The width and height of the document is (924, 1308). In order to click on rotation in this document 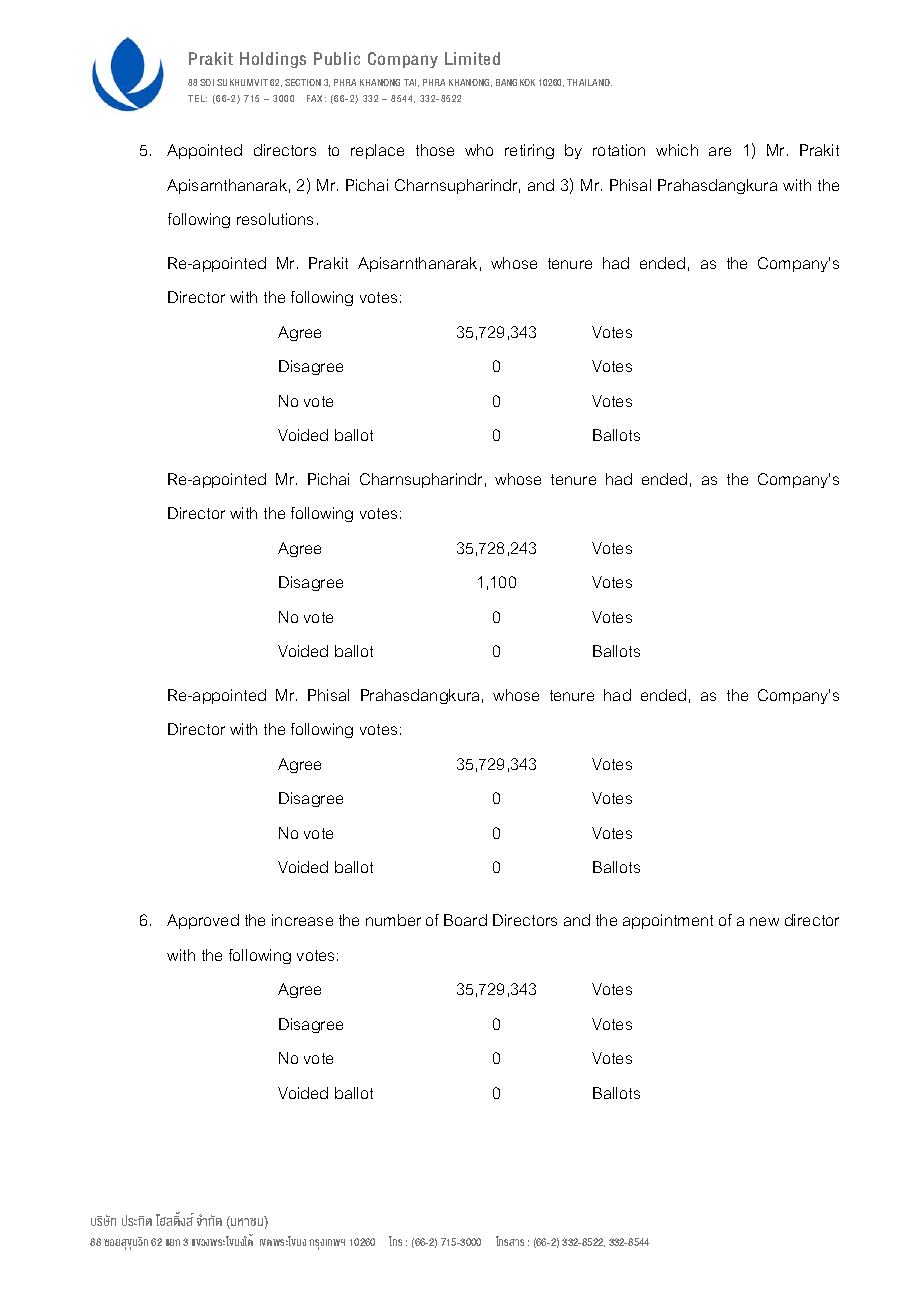, I will do `click(619, 150)`.
